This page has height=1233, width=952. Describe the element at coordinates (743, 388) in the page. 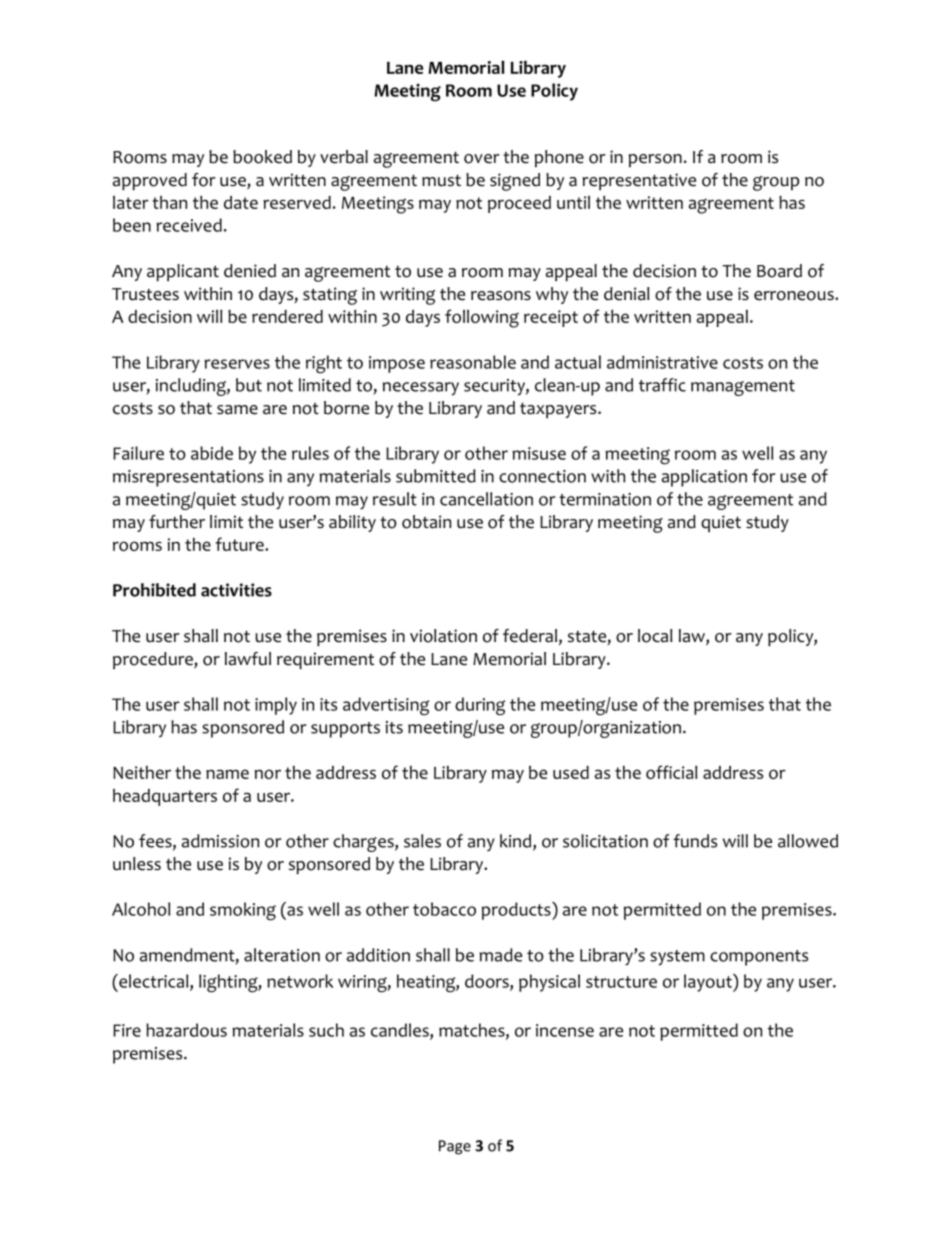

I see `management` at that location.
